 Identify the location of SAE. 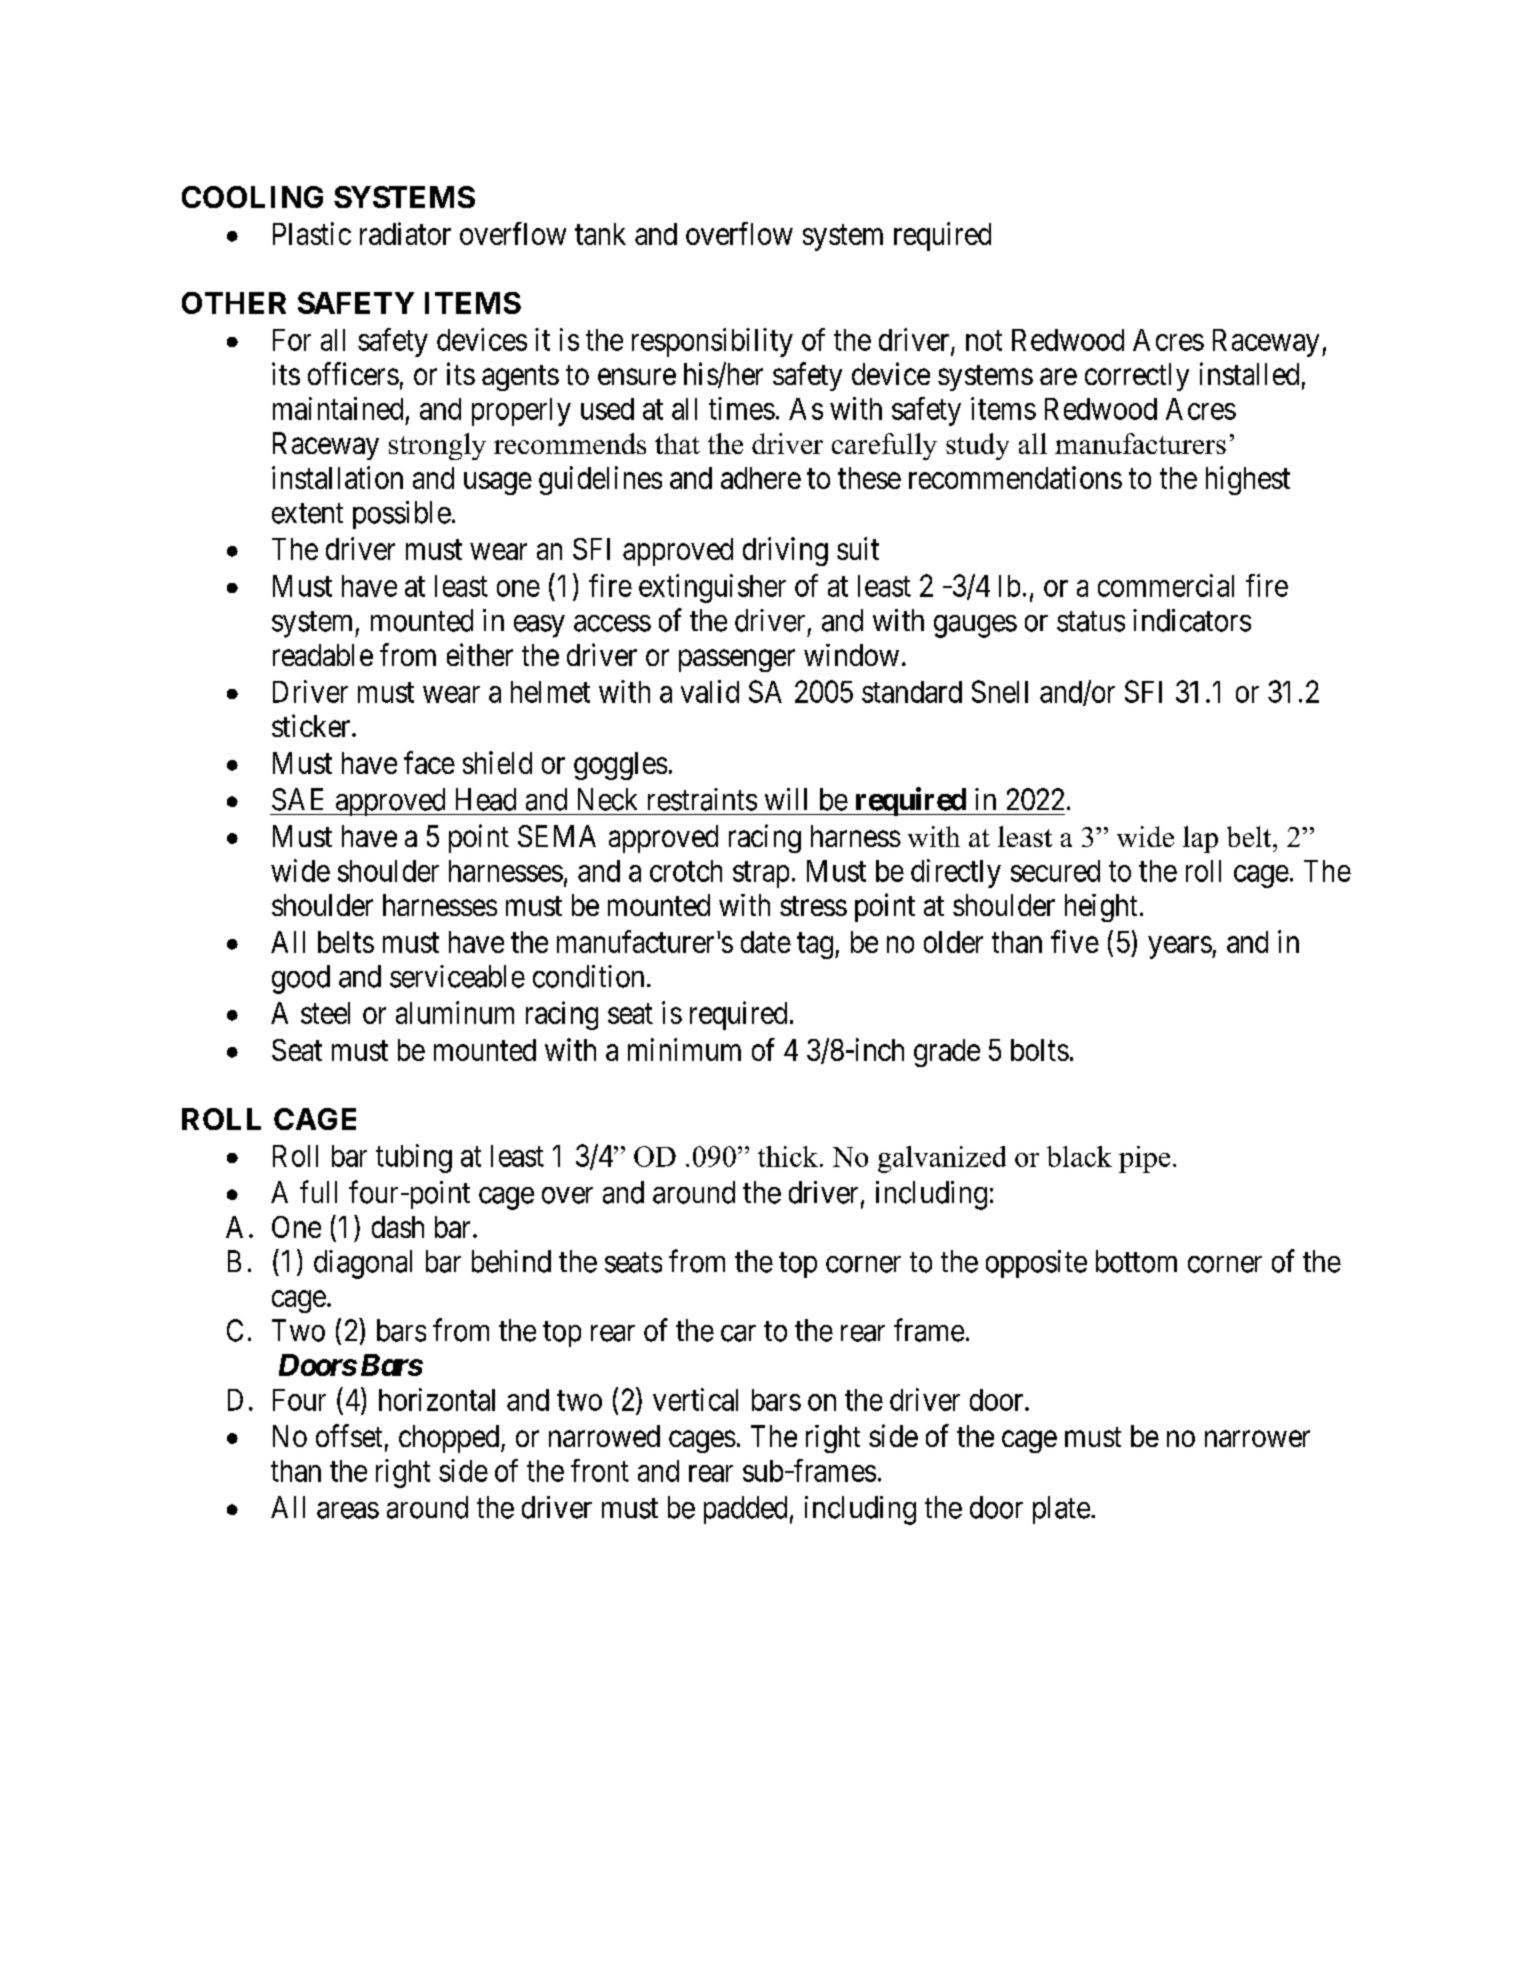
(297, 799).
